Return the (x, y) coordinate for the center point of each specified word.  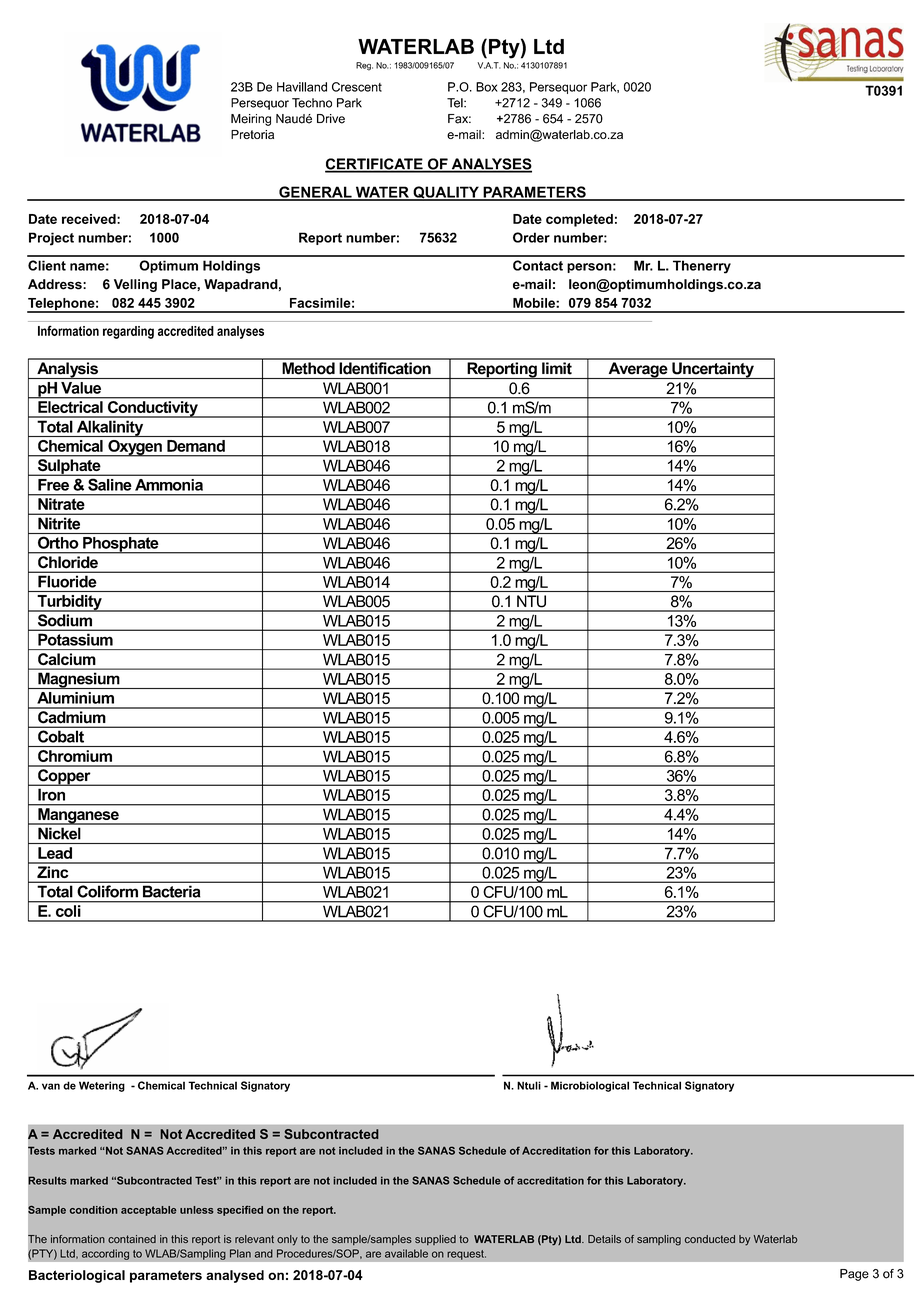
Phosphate (121, 545)
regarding (128, 332)
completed (579, 220)
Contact (538, 265)
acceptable (149, 1211)
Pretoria (252, 134)
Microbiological (590, 1086)
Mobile (535, 303)
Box (487, 87)
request (466, 1255)
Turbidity (69, 603)
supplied (435, 1240)
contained (132, 1239)
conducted (710, 1239)
